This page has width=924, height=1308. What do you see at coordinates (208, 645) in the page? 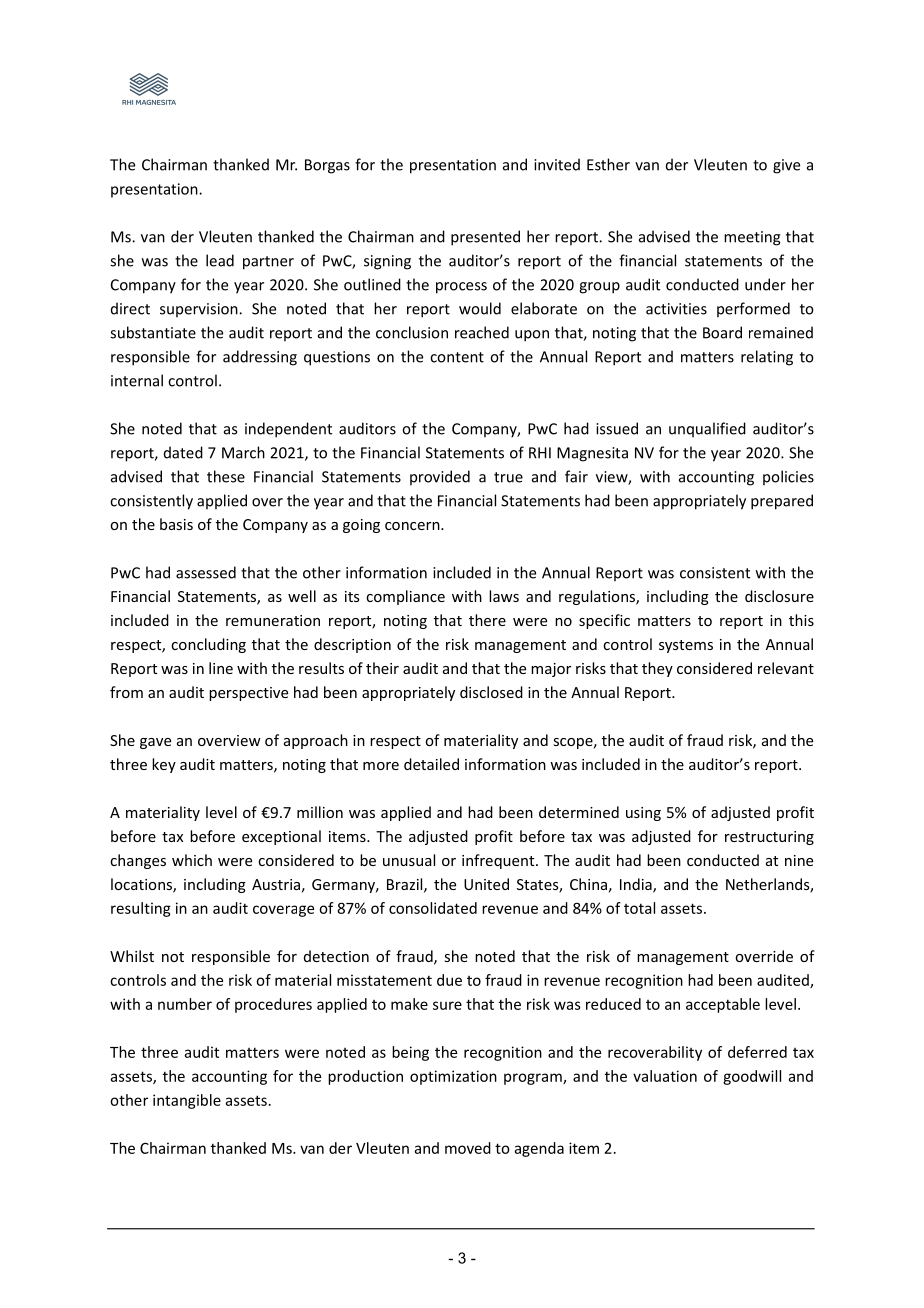
I see `concluding` at bounding box center [208, 645].
